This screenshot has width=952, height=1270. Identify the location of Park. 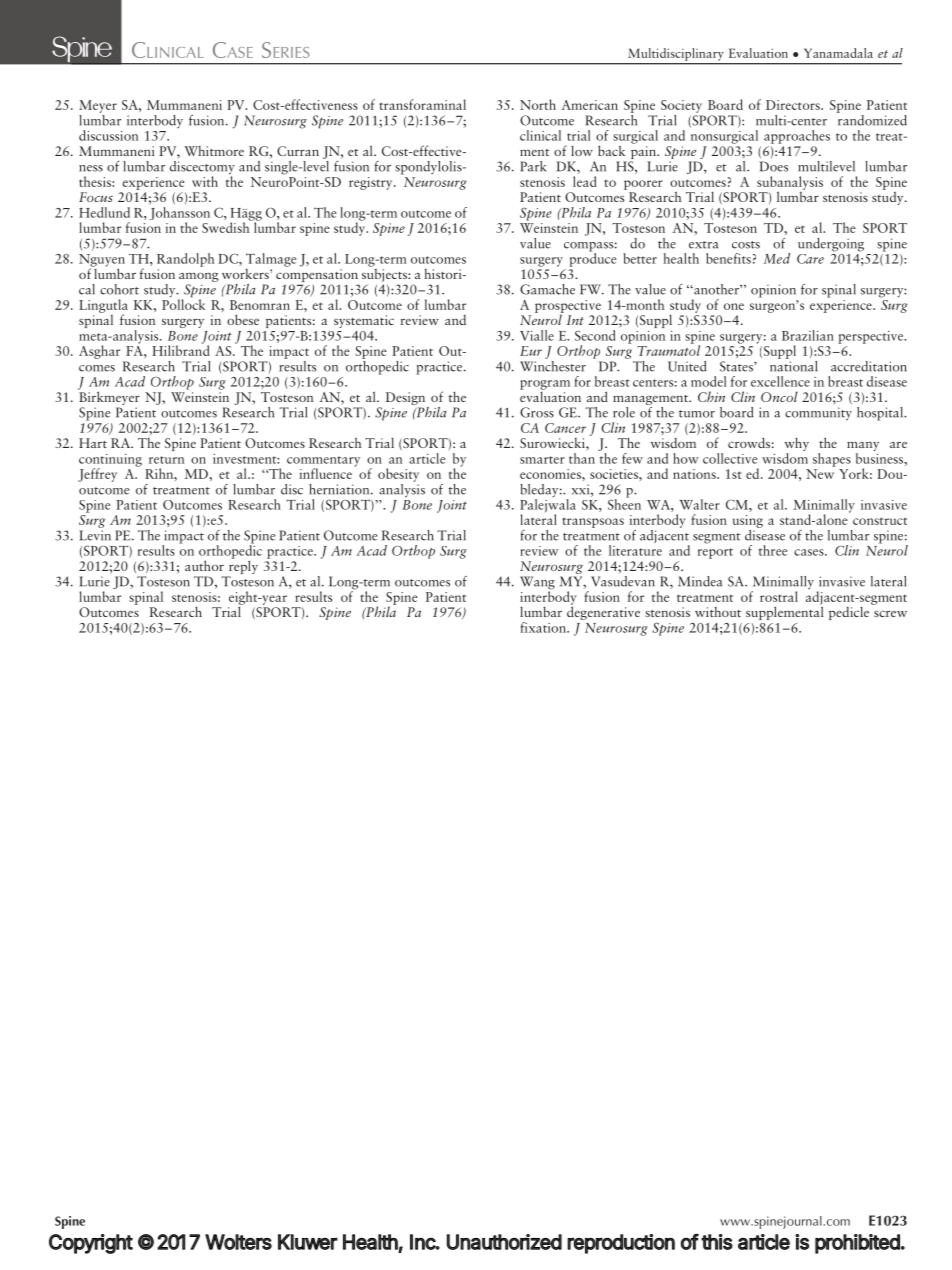
(533, 166).
